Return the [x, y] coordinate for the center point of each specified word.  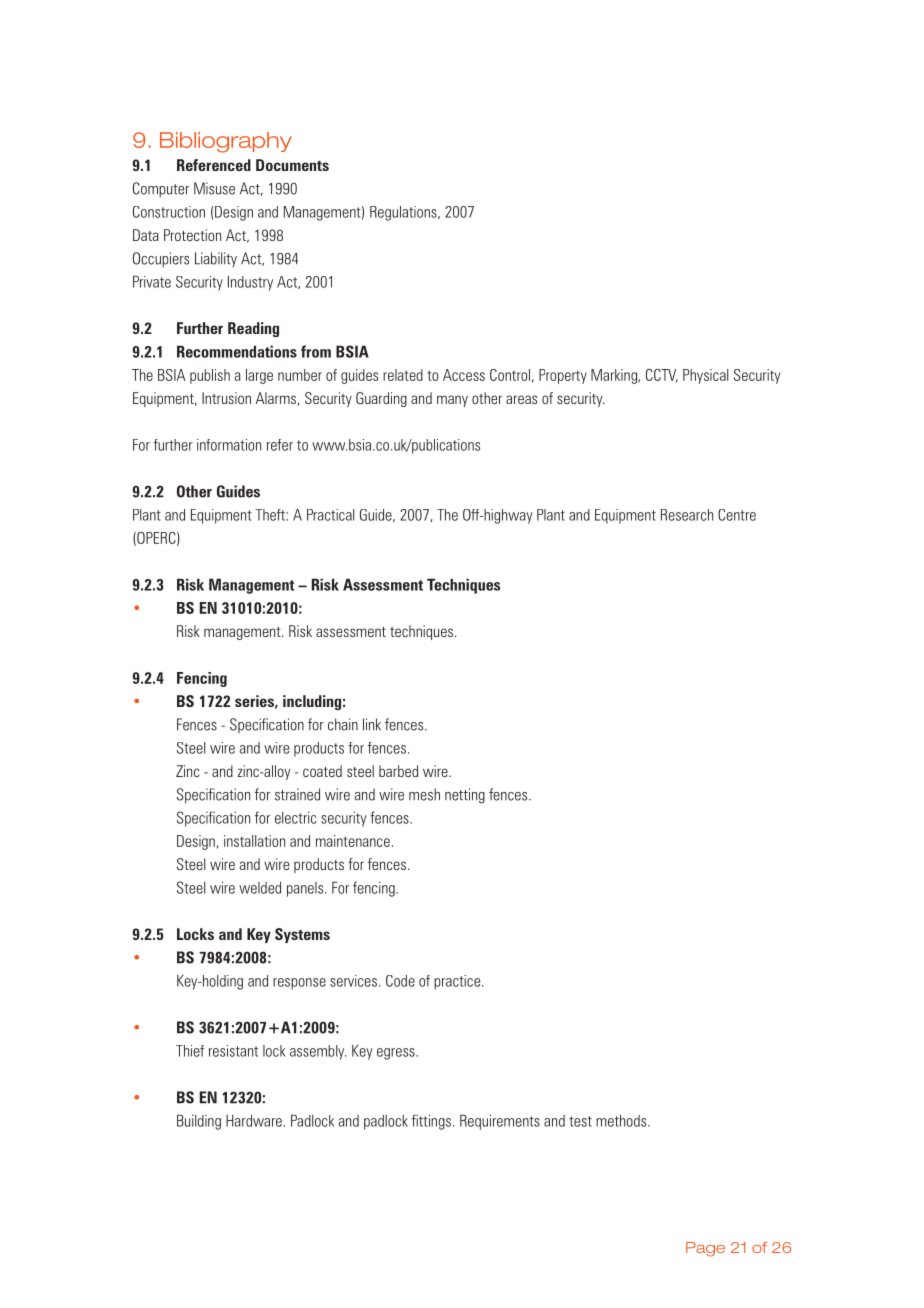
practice [458, 982]
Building [199, 1122]
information [229, 445]
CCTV [662, 376]
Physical [705, 376]
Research [687, 515]
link [372, 724]
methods [622, 1120]
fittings [431, 1122]
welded [260, 888]
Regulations [404, 213]
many [452, 401]
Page [705, 1249]
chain [343, 724]
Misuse [214, 188]
